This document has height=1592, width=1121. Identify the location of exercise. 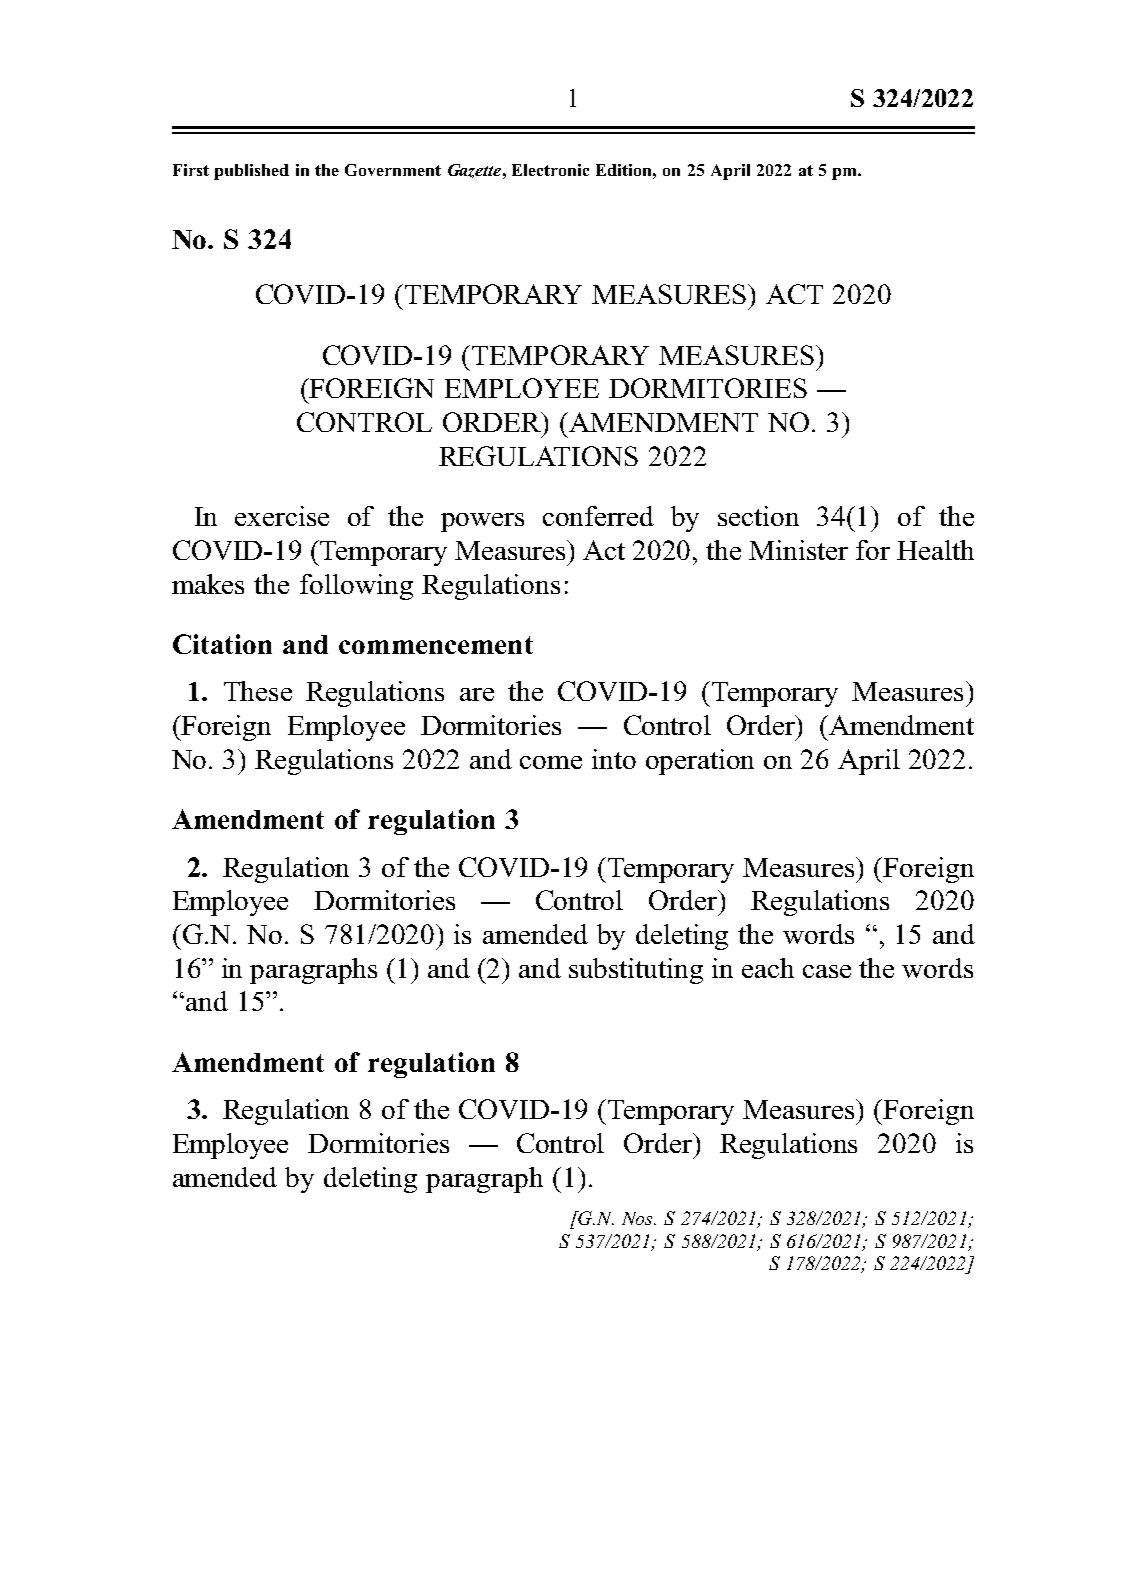
(282, 516).
